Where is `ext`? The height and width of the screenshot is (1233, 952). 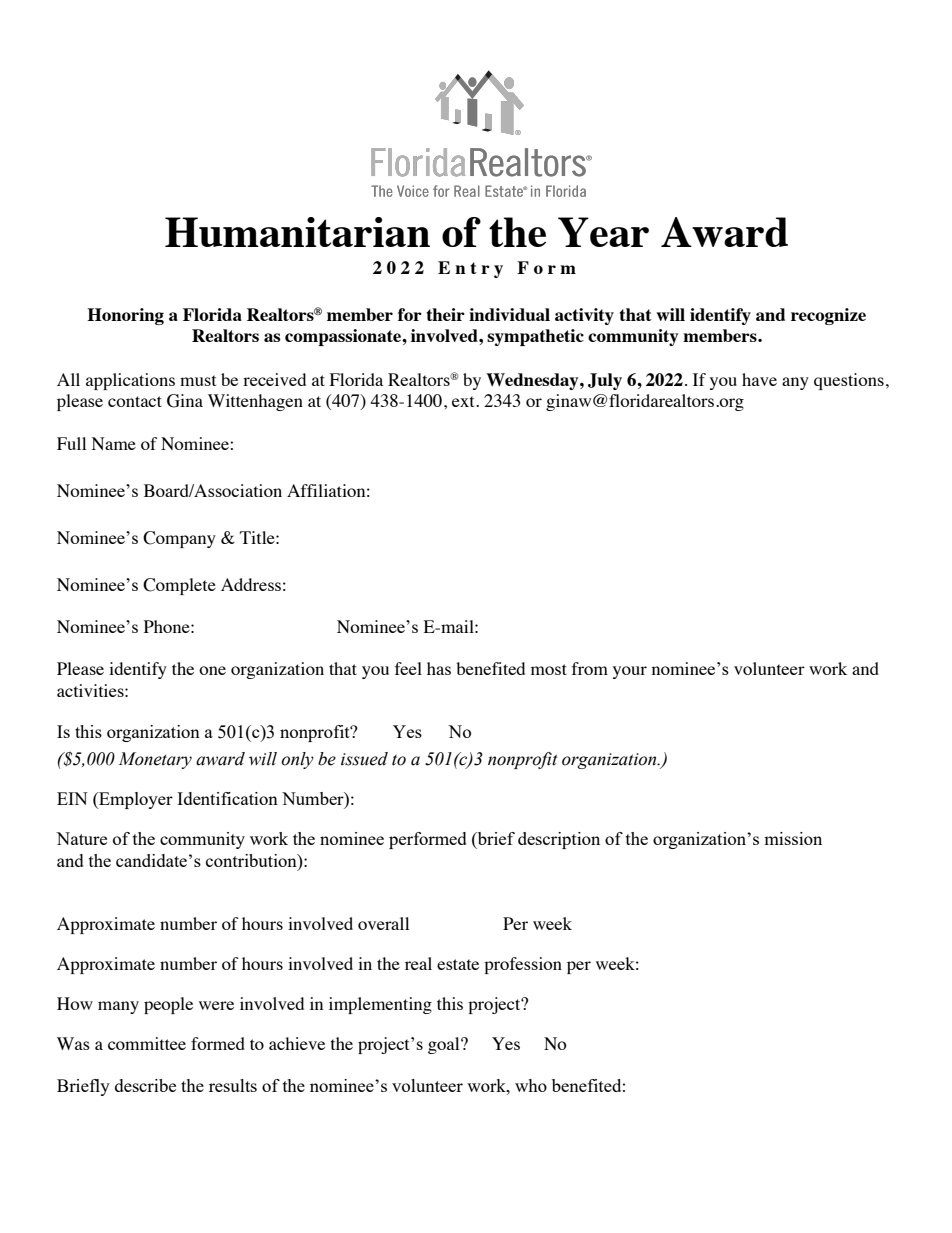 ext is located at coordinates (464, 401).
